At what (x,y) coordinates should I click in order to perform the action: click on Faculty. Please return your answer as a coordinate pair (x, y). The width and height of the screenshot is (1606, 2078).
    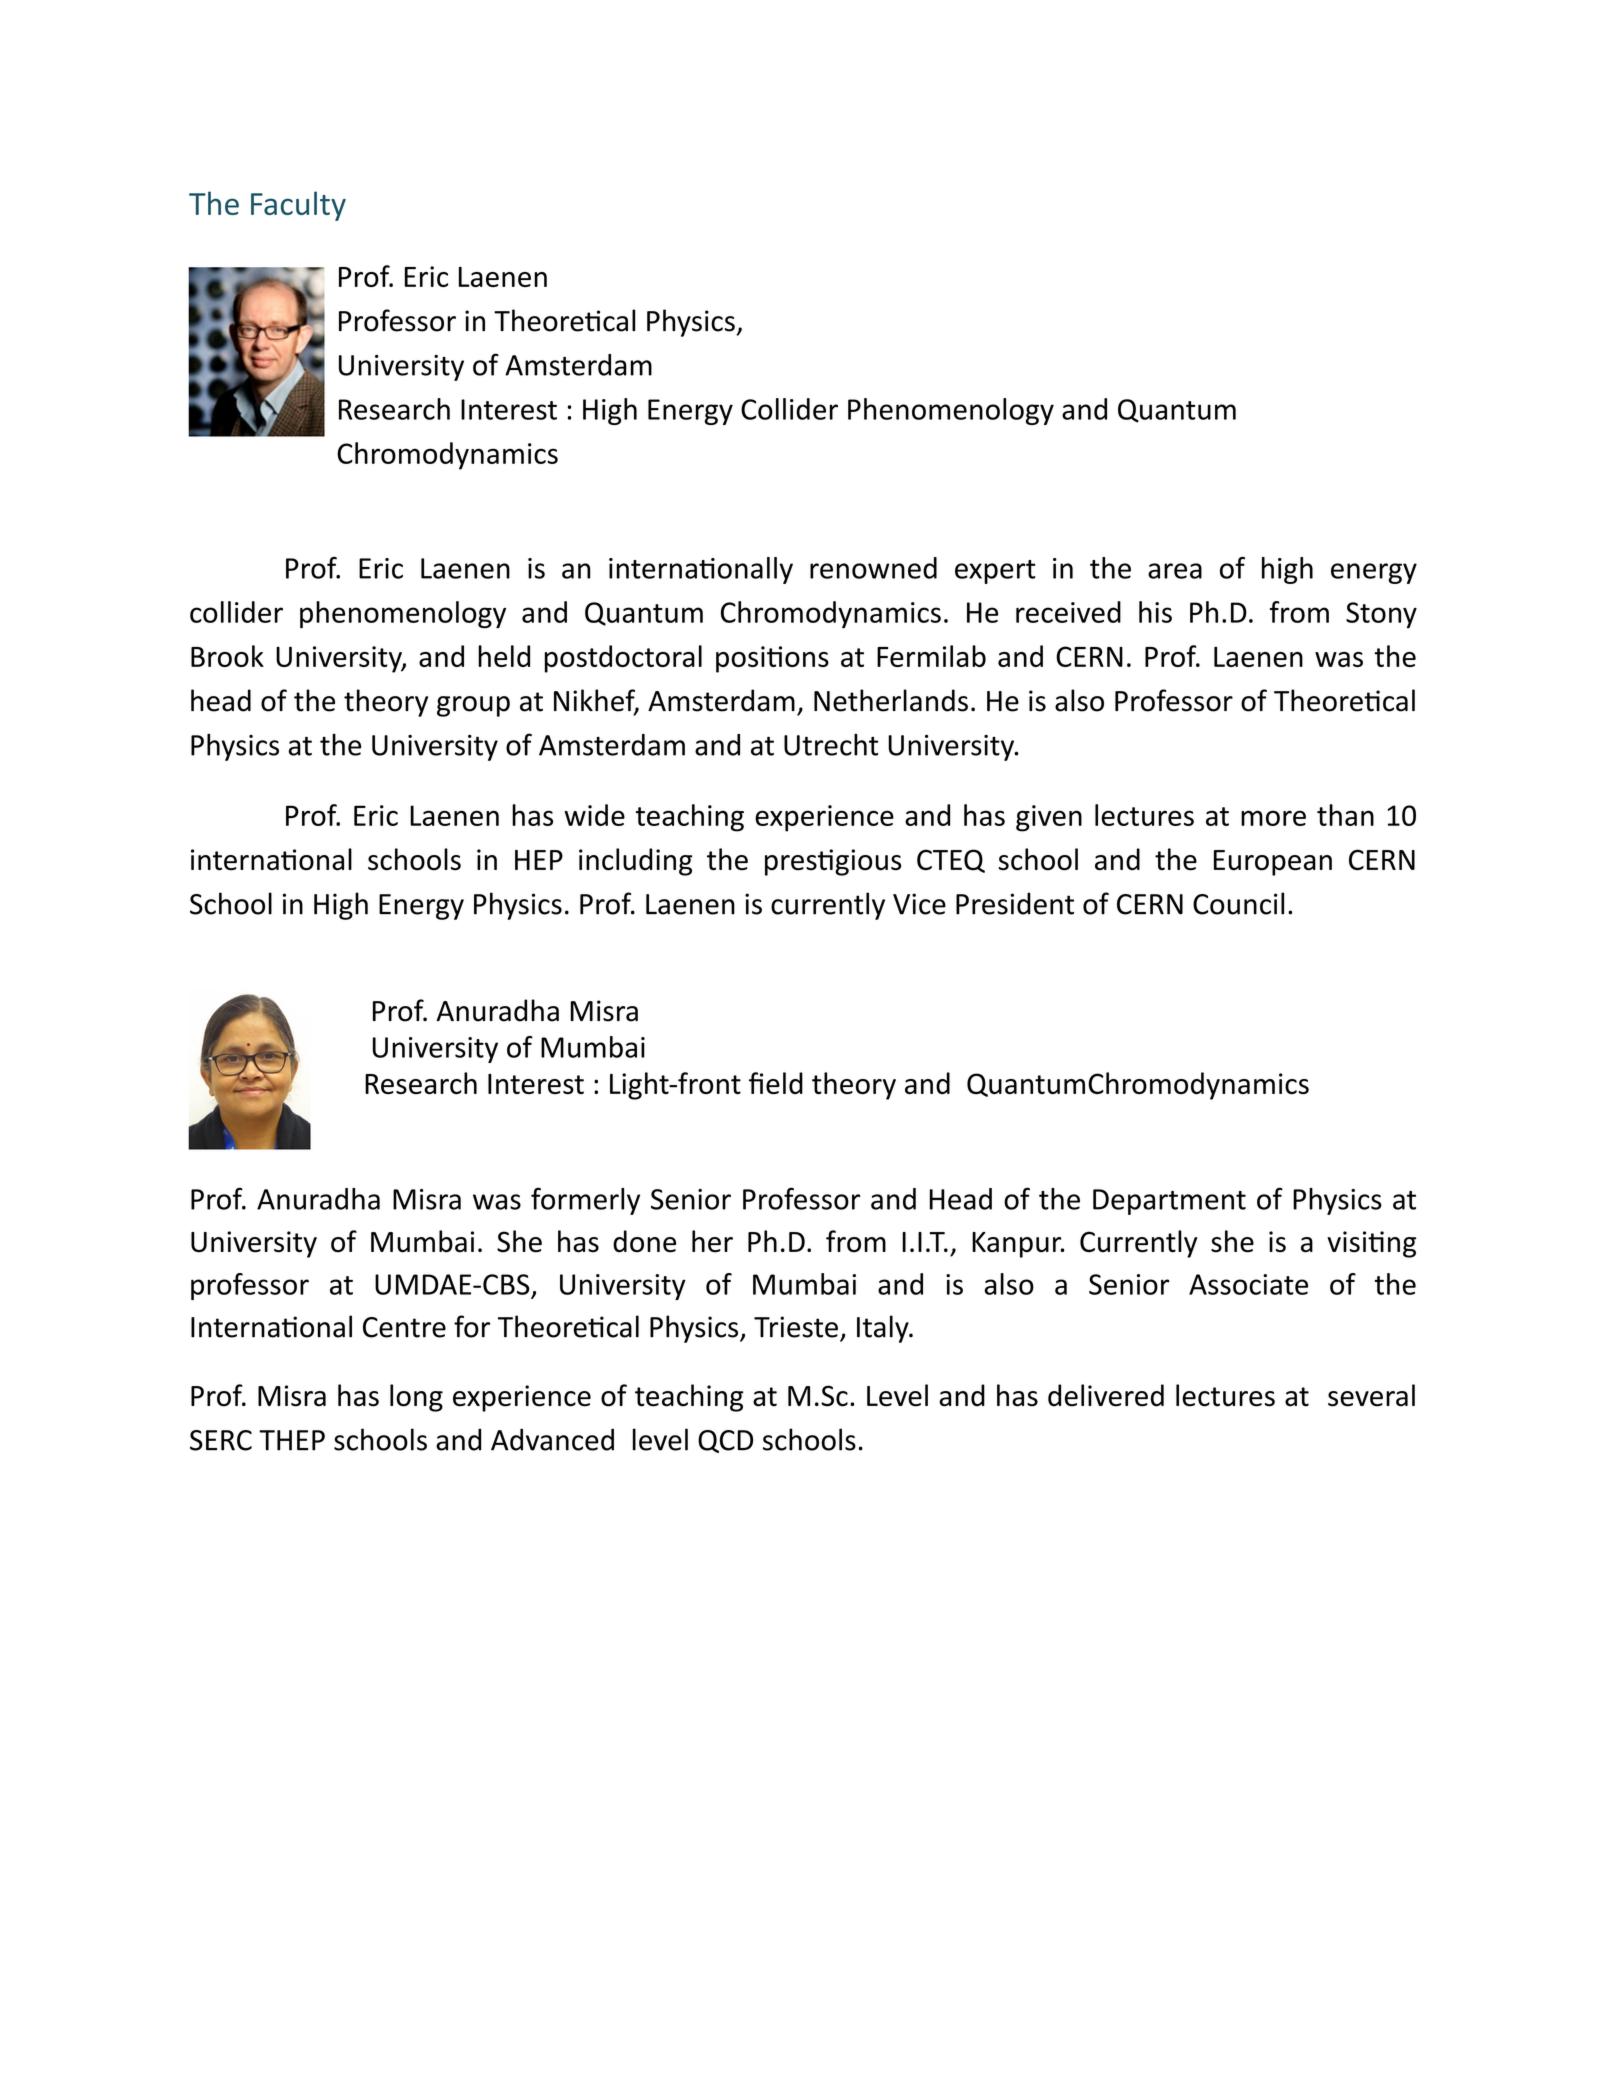
    Looking at the image, I should click on (298, 206).
